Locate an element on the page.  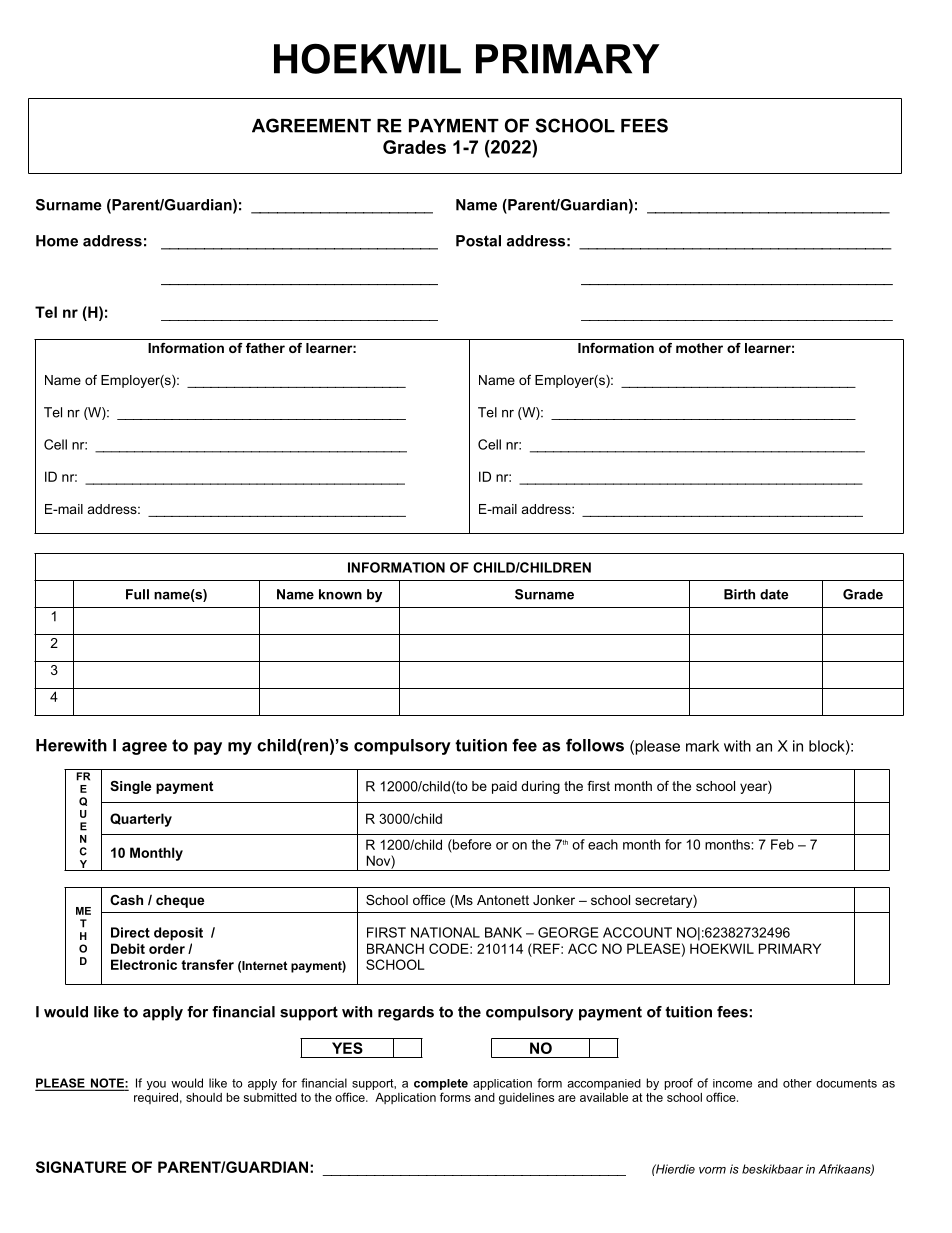
known is located at coordinates (340, 594).
